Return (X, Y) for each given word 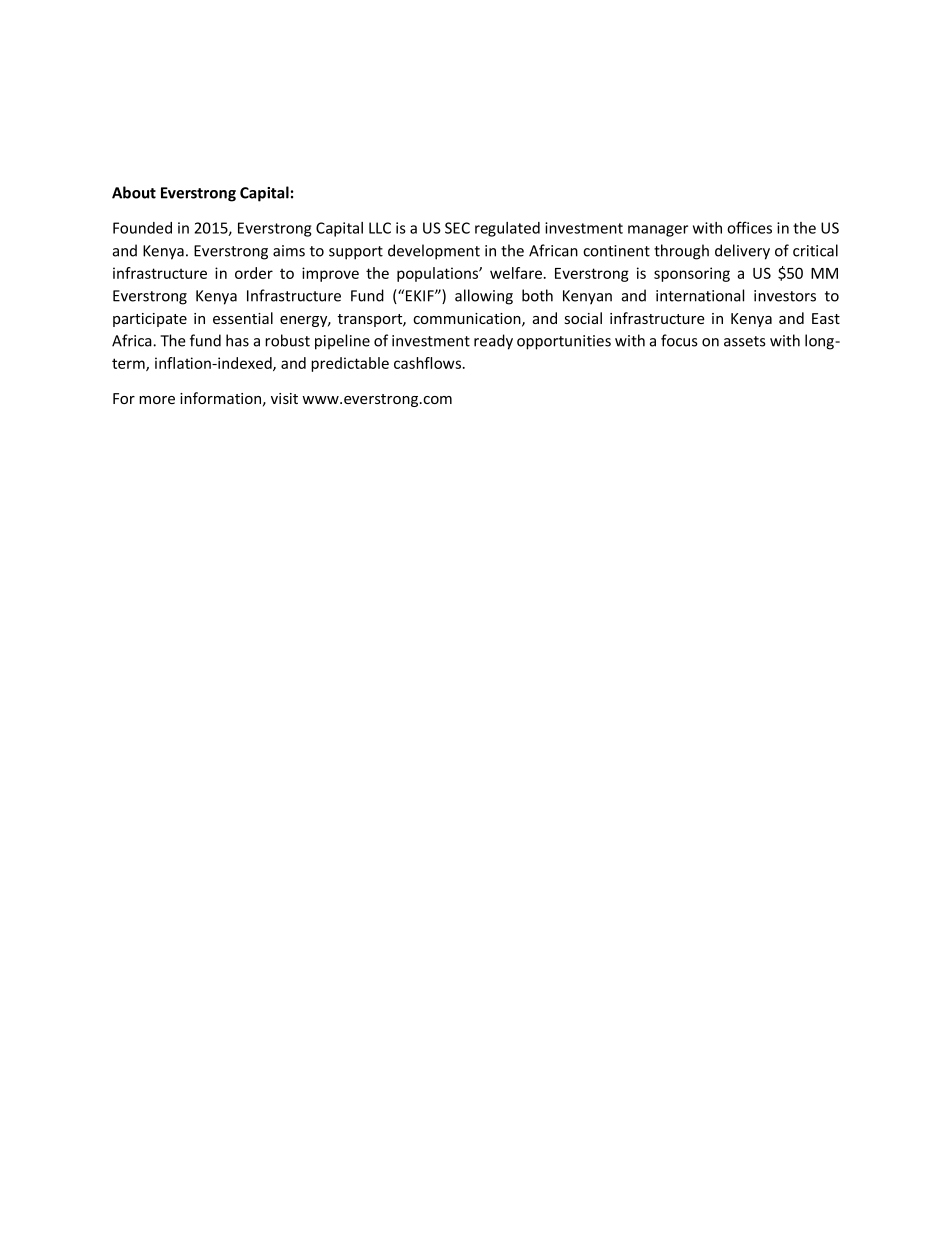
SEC (457, 228)
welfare (517, 273)
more (157, 400)
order (254, 273)
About (134, 192)
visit (284, 398)
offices (749, 227)
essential (243, 318)
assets (745, 341)
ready (493, 342)
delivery (742, 252)
